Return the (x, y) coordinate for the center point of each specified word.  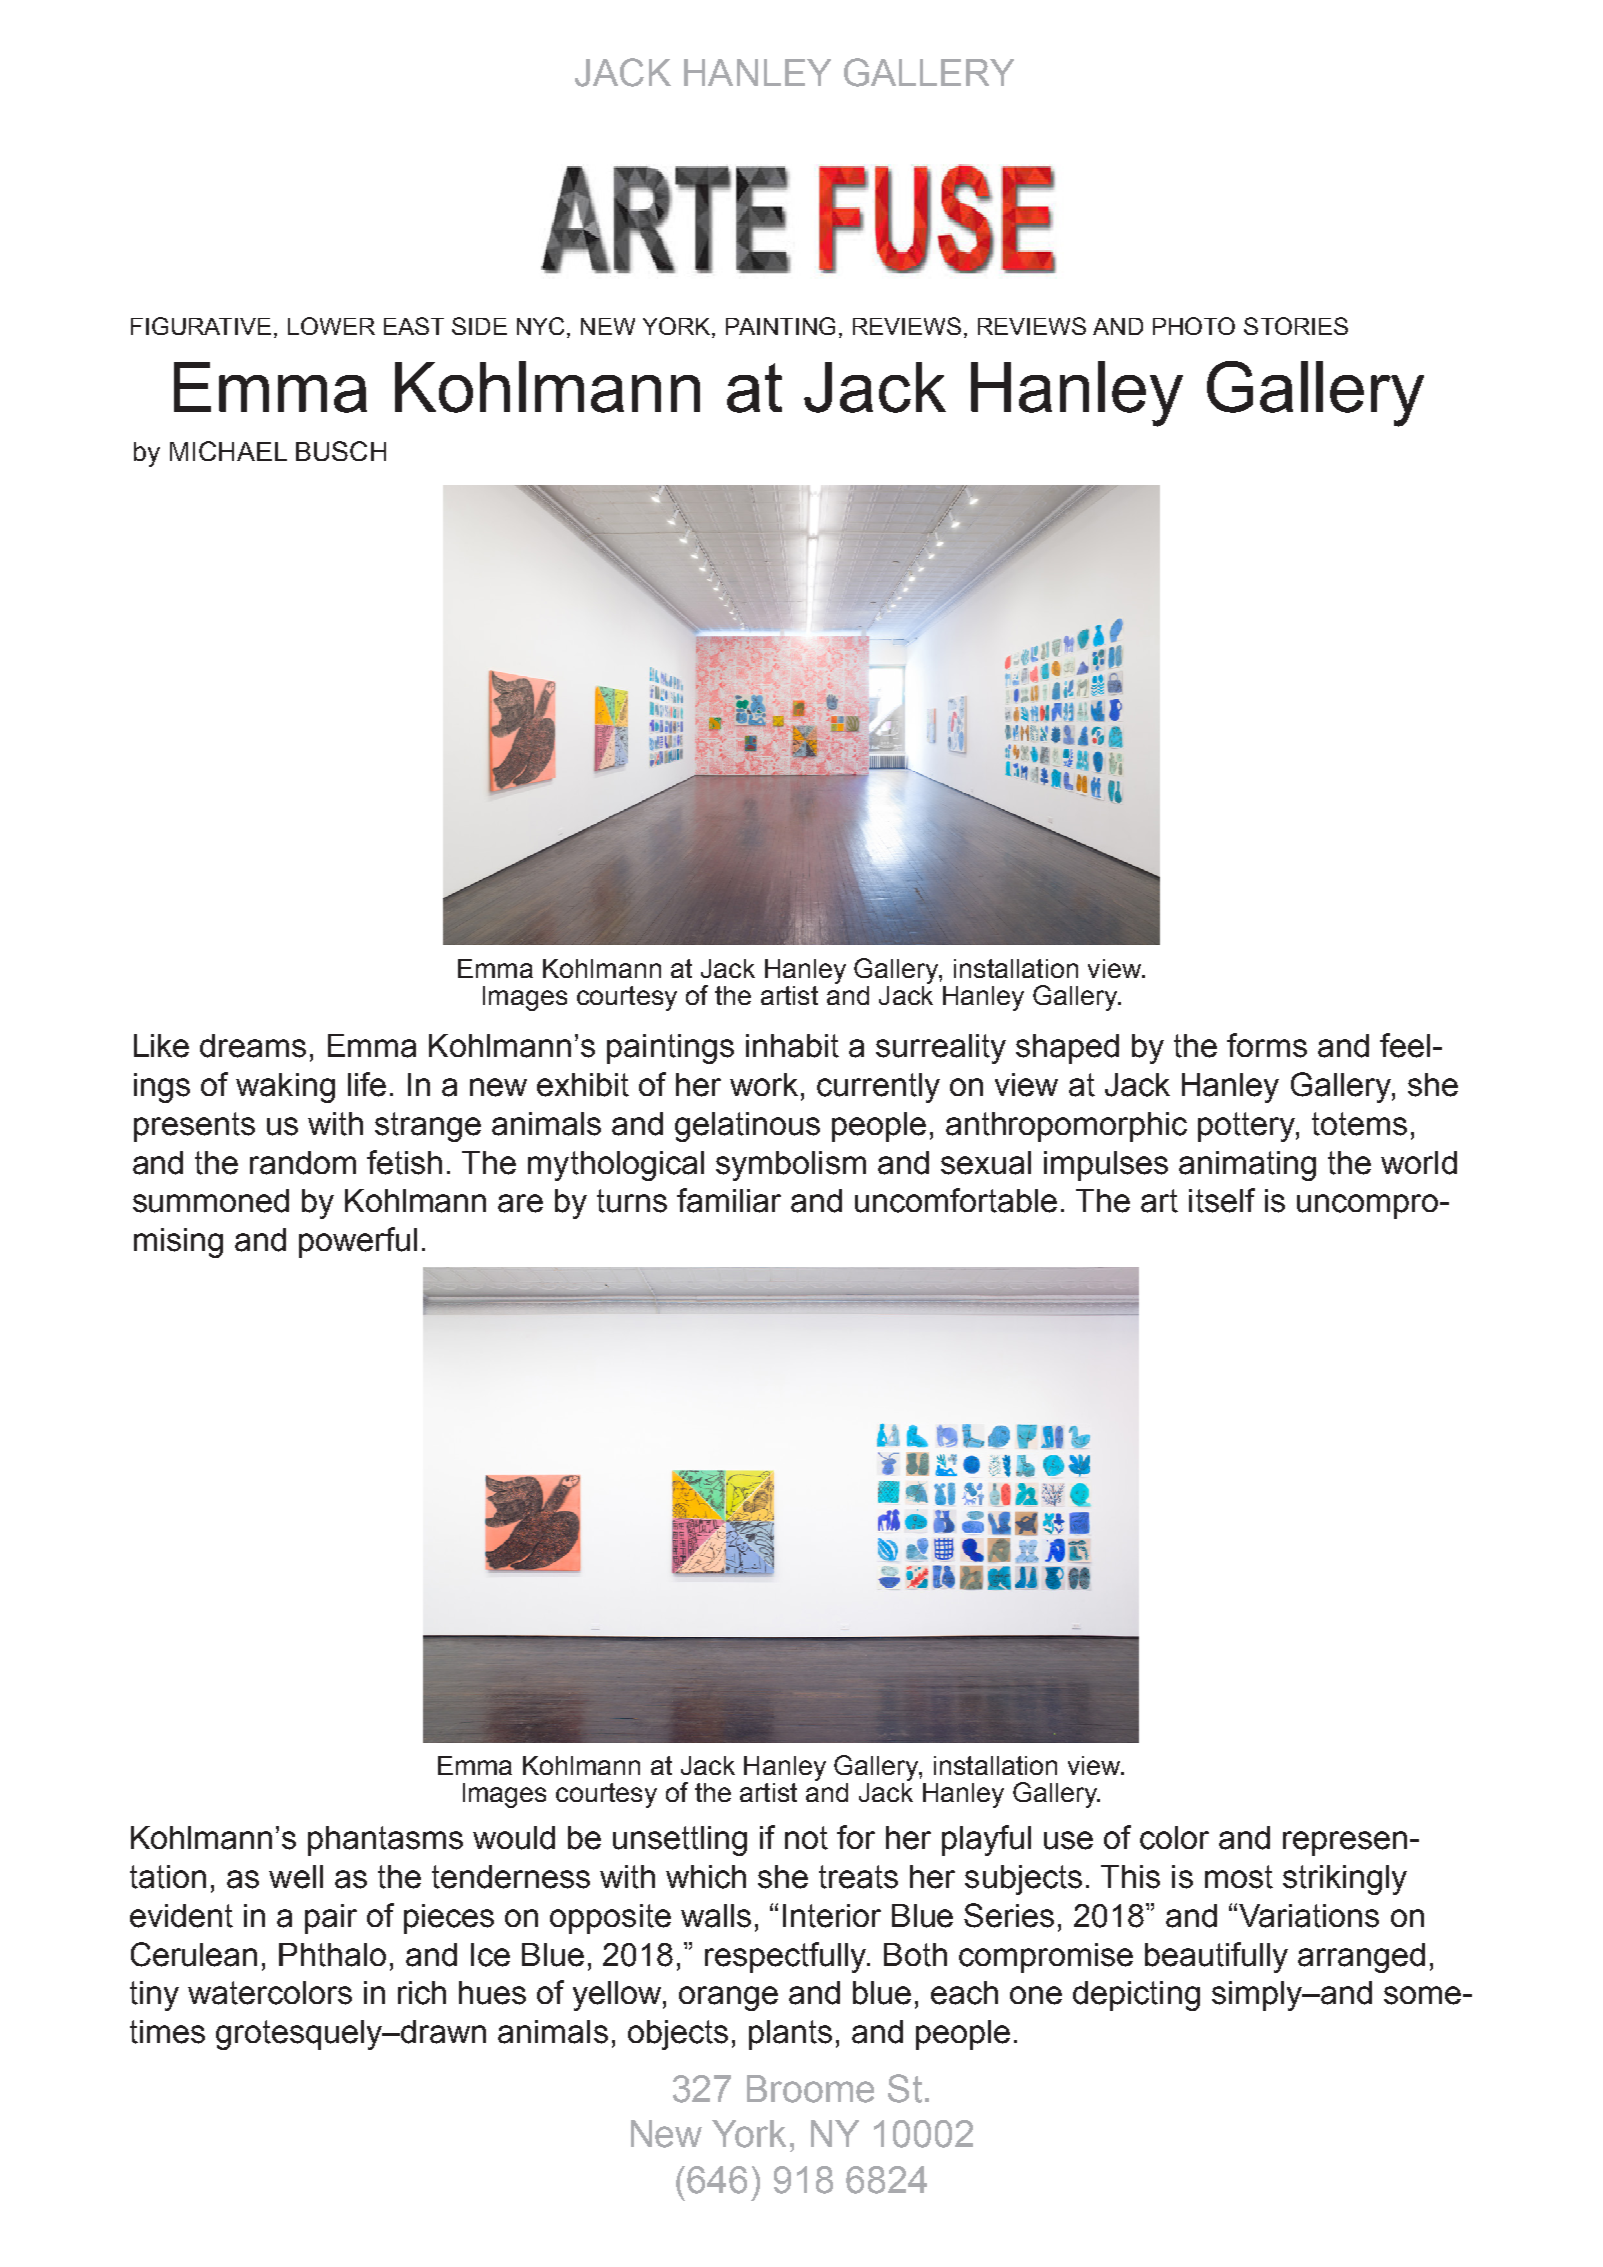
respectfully (787, 1957)
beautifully (1216, 1957)
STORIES (1296, 326)
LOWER (331, 326)
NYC (542, 327)
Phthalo (332, 1955)
